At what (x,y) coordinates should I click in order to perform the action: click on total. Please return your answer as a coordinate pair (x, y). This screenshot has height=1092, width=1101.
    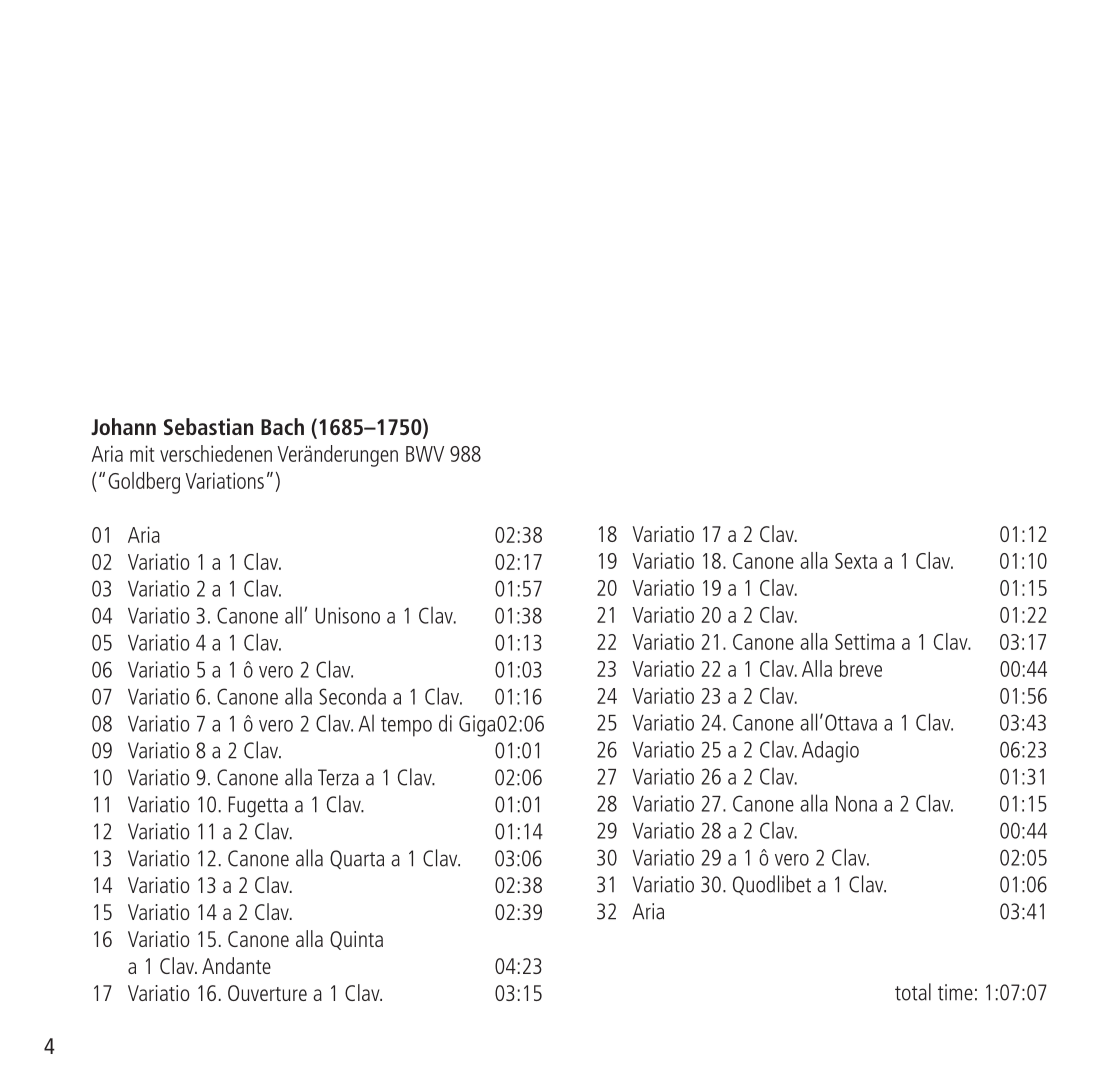
    Looking at the image, I should click on (913, 992).
